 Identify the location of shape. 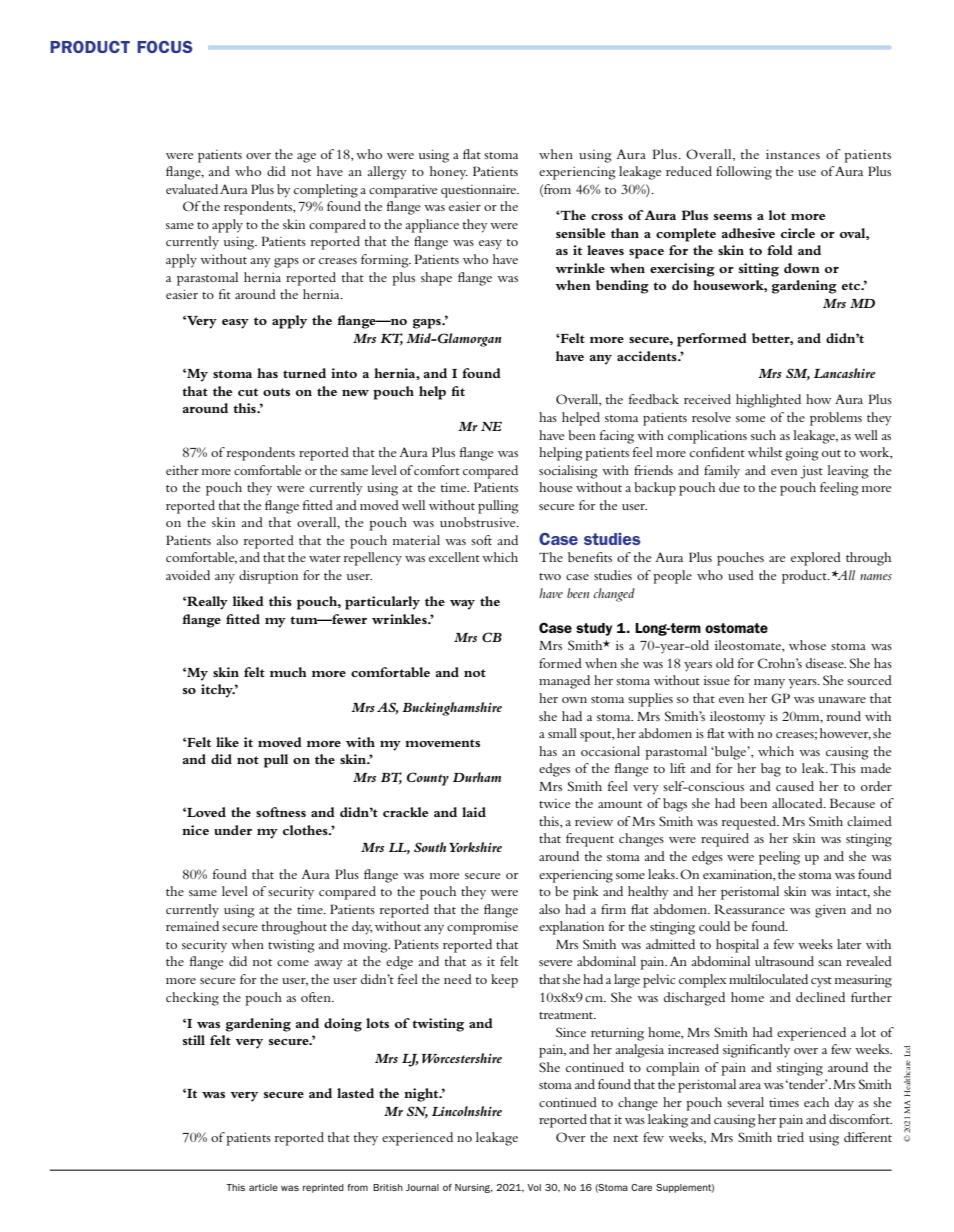
(436, 279).
